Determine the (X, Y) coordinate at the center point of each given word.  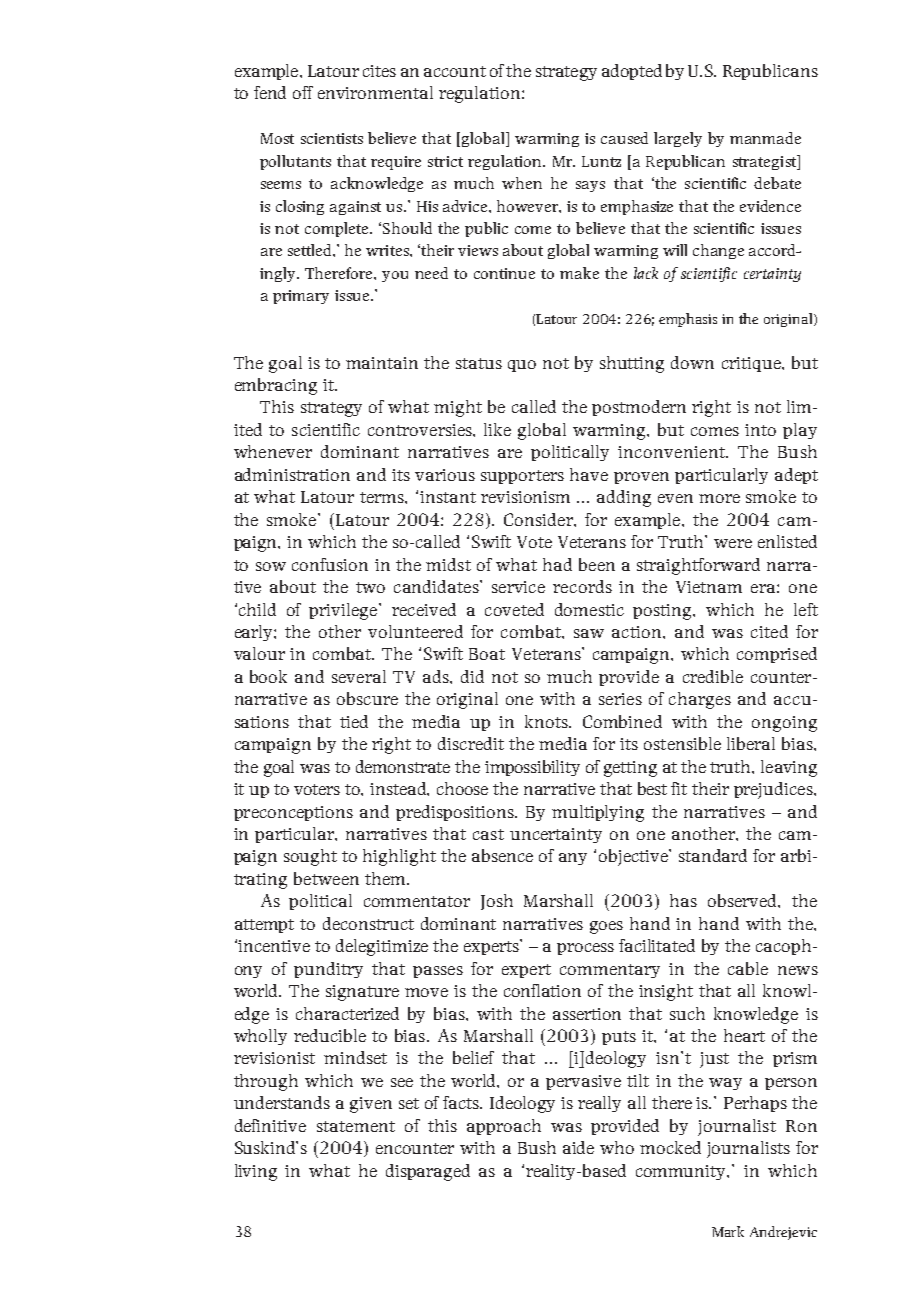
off (303, 92)
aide (578, 1147)
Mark (728, 1231)
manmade (765, 138)
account (455, 71)
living (256, 1172)
